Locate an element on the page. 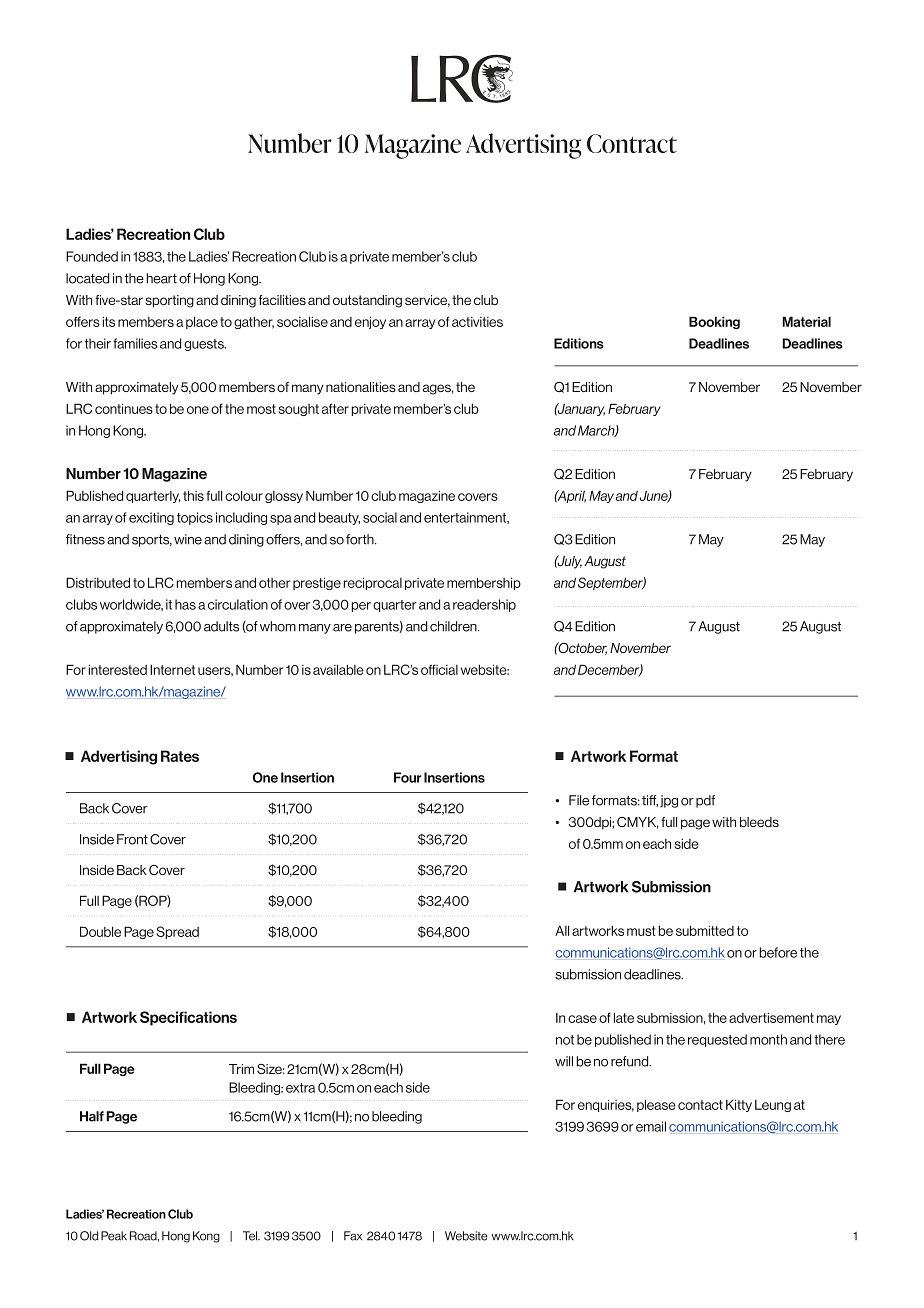 This image has height=1308, width=924. continues is located at coordinates (124, 408).
